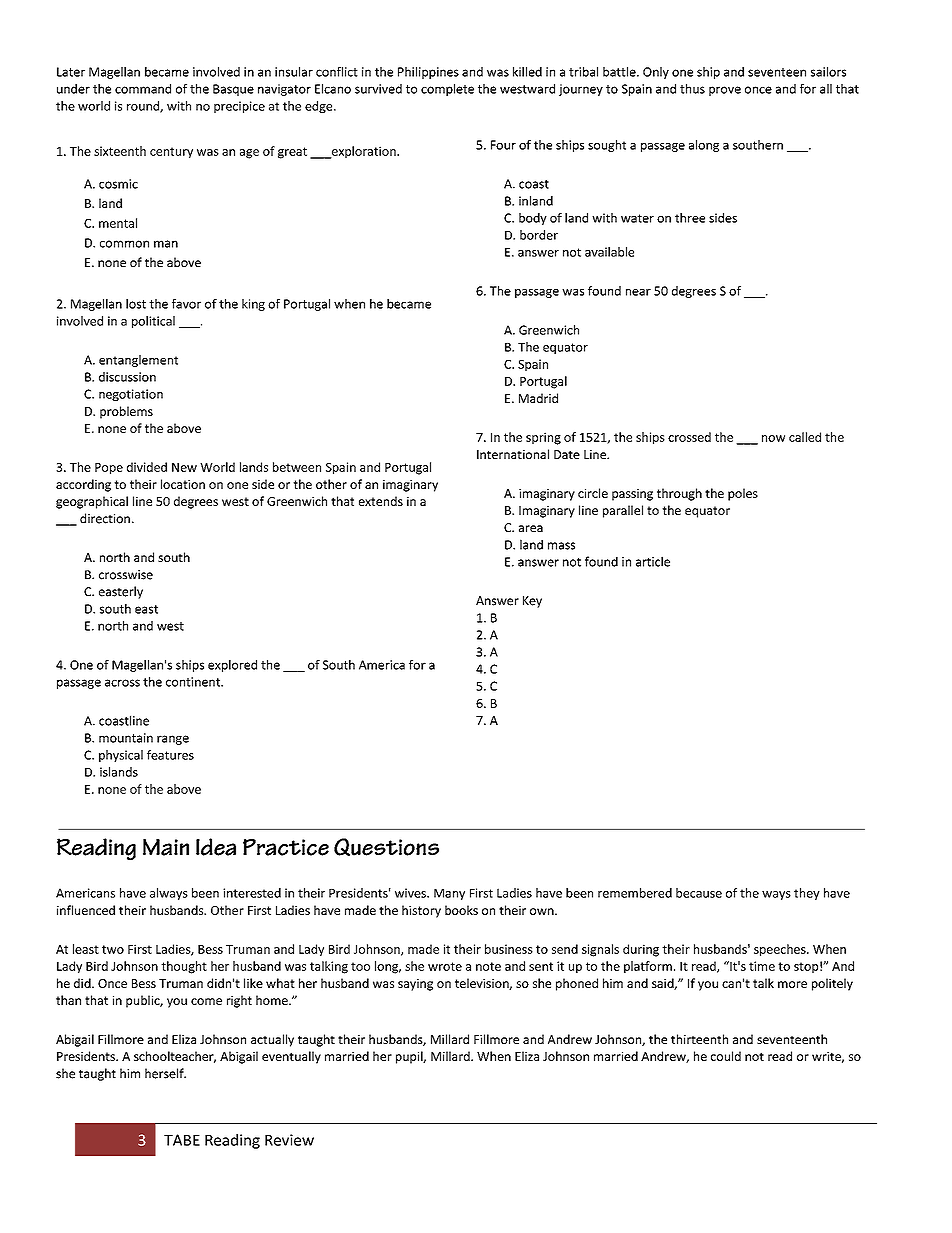 This document has width=952, height=1233. Describe the element at coordinates (289, 1140) in the document. I see `Review` at that location.
